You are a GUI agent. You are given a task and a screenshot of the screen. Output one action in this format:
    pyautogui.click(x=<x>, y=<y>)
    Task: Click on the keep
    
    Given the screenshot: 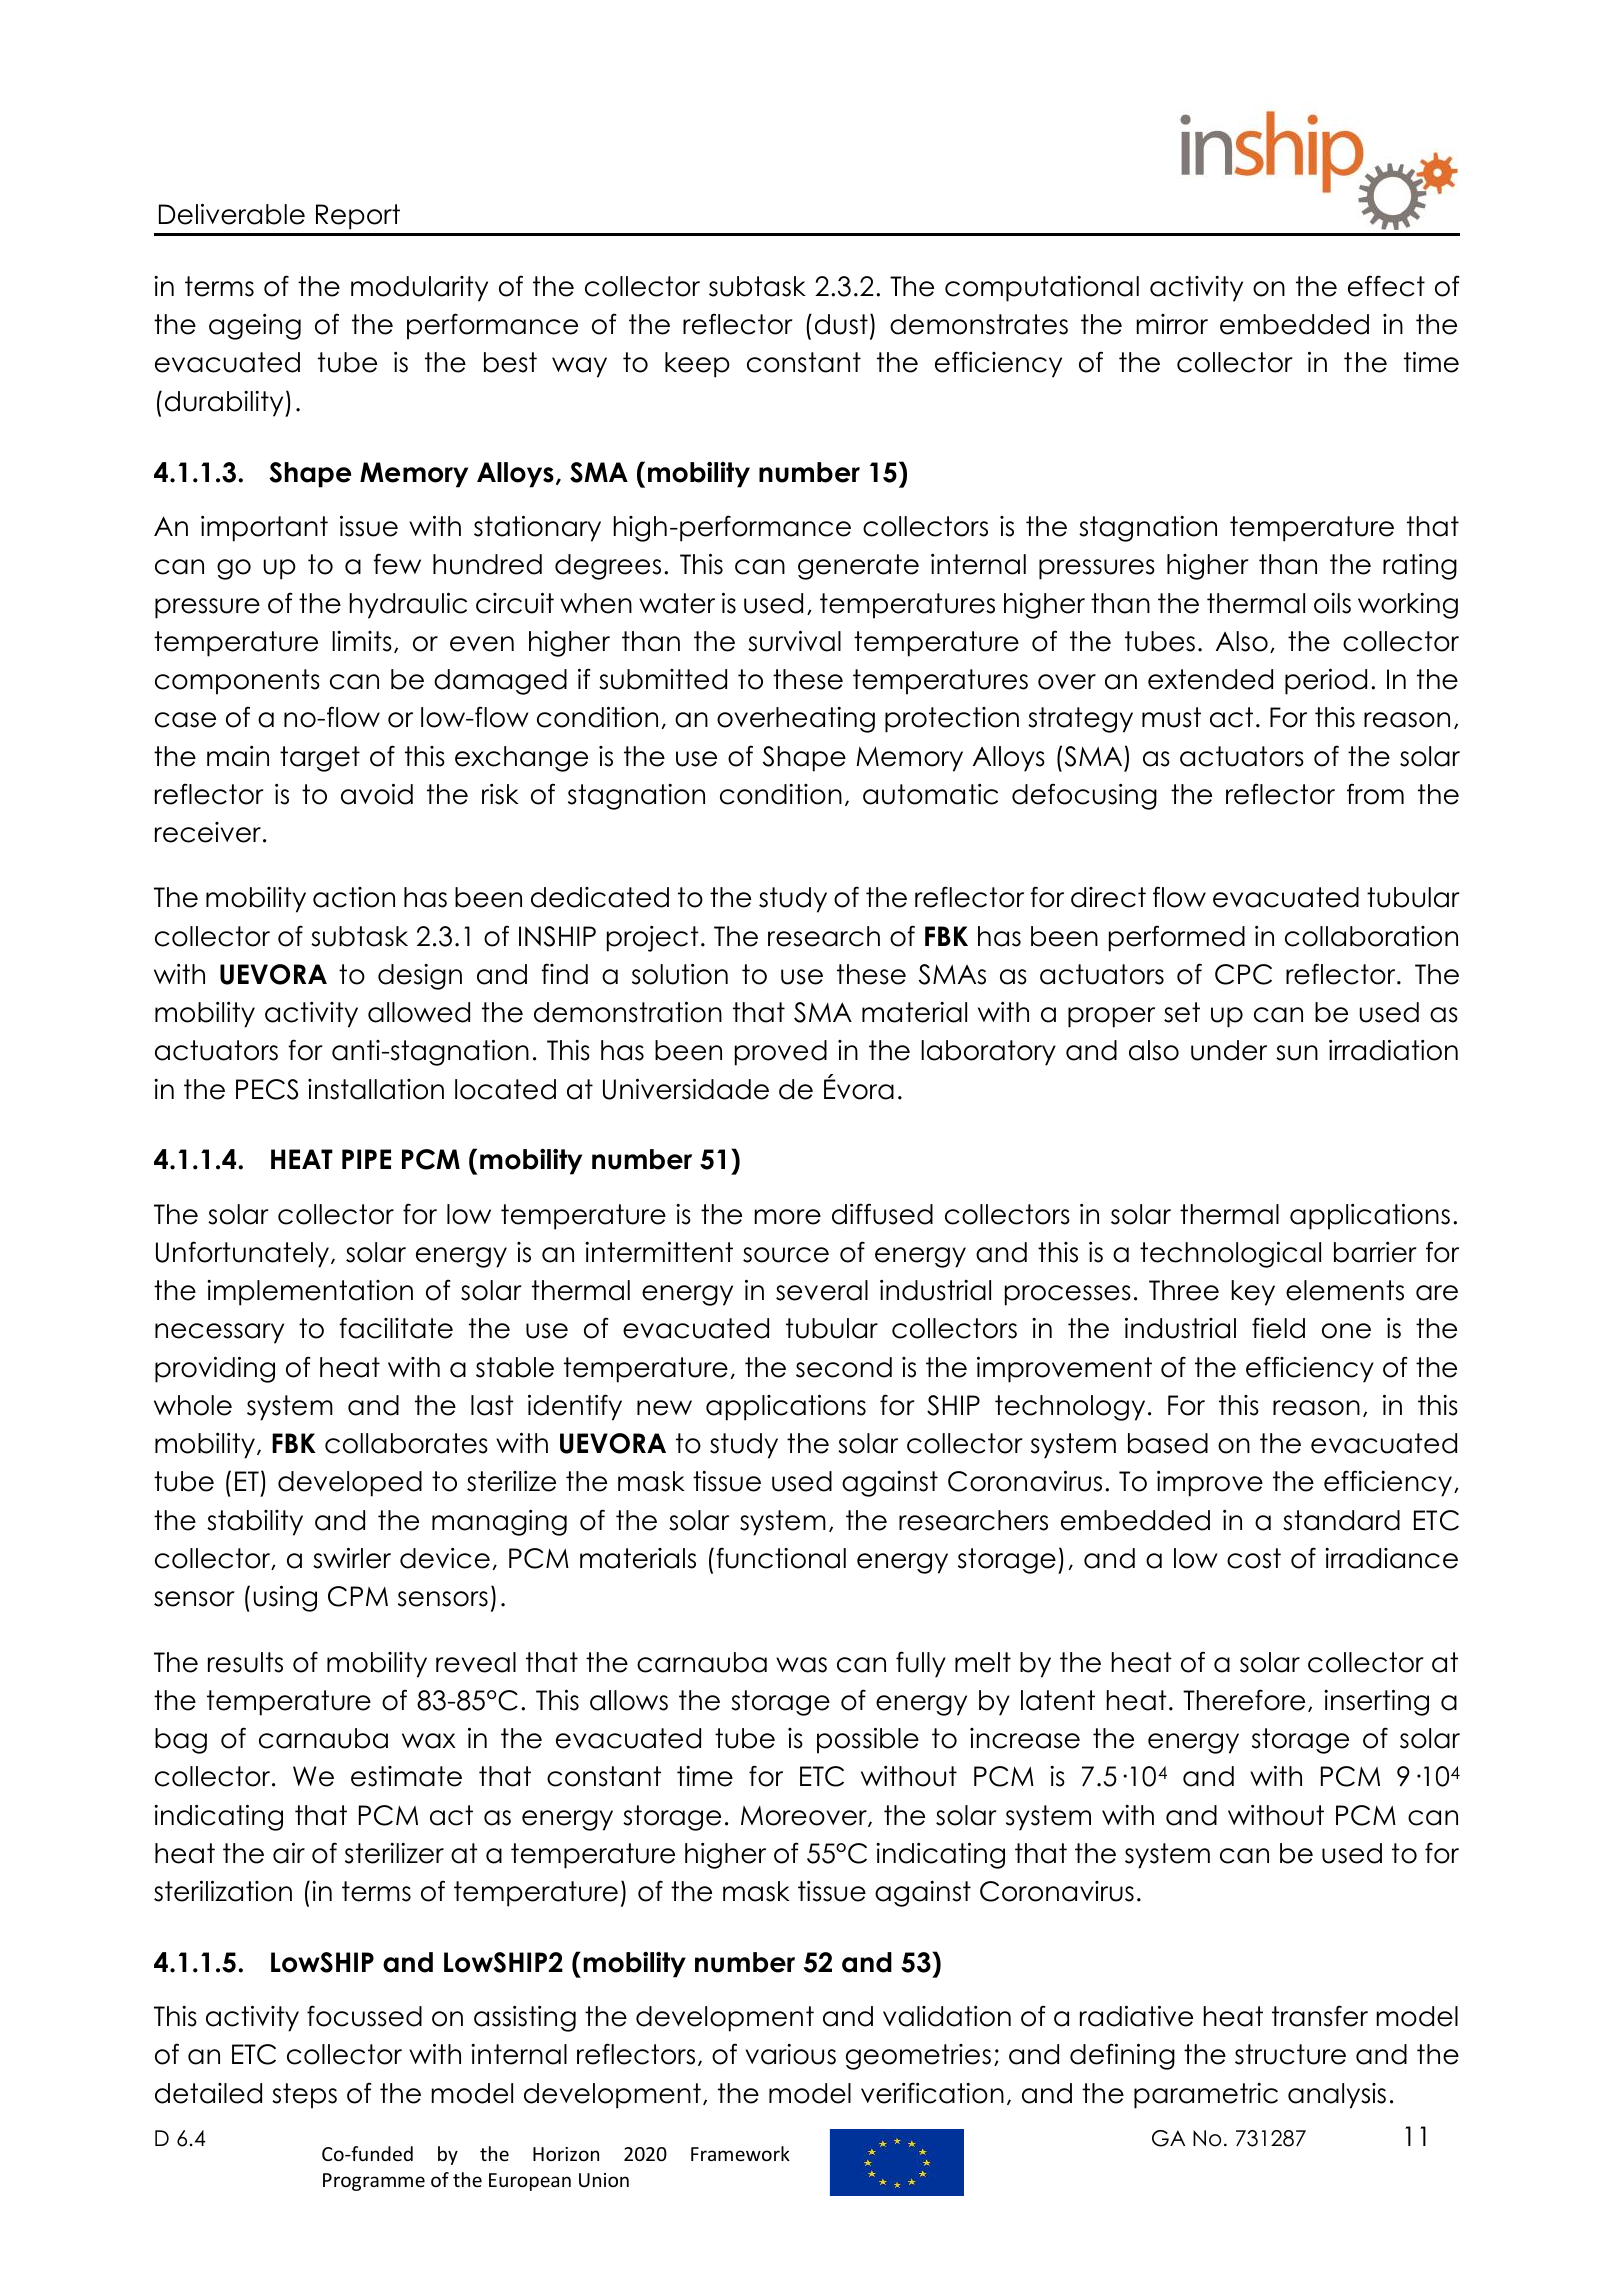 What is the action you would take?
    pyautogui.click(x=697, y=365)
